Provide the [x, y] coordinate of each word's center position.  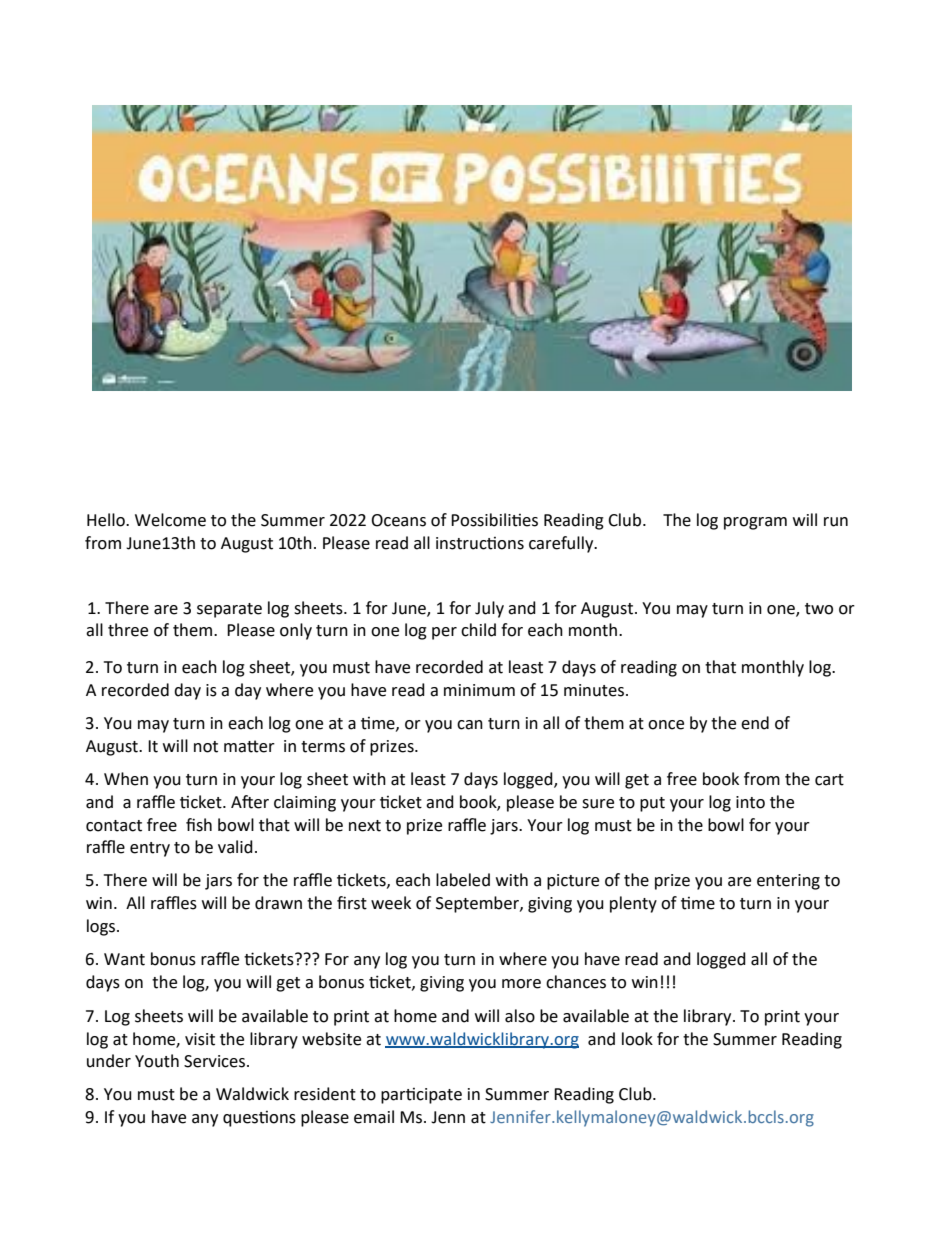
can [470, 725]
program [755, 523]
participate [421, 1096]
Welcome [170, 520]
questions [259, 1119]
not [206, 747]
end [755, 723]
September [478, 904]
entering [788, 882]
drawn [278, 903]
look [637, 1039]
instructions [480, 543]
